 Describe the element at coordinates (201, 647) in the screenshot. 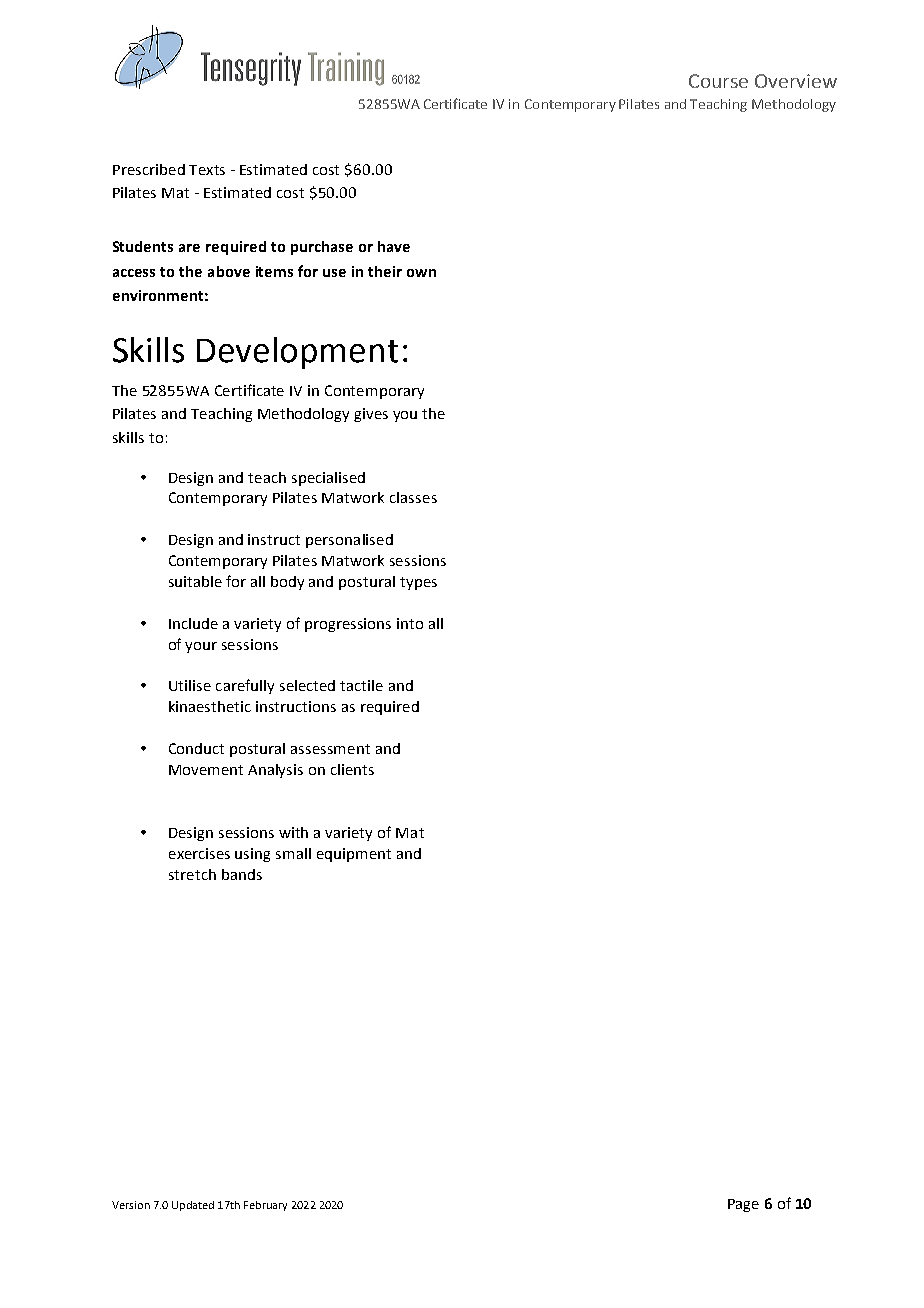

I see `your` at that location.
